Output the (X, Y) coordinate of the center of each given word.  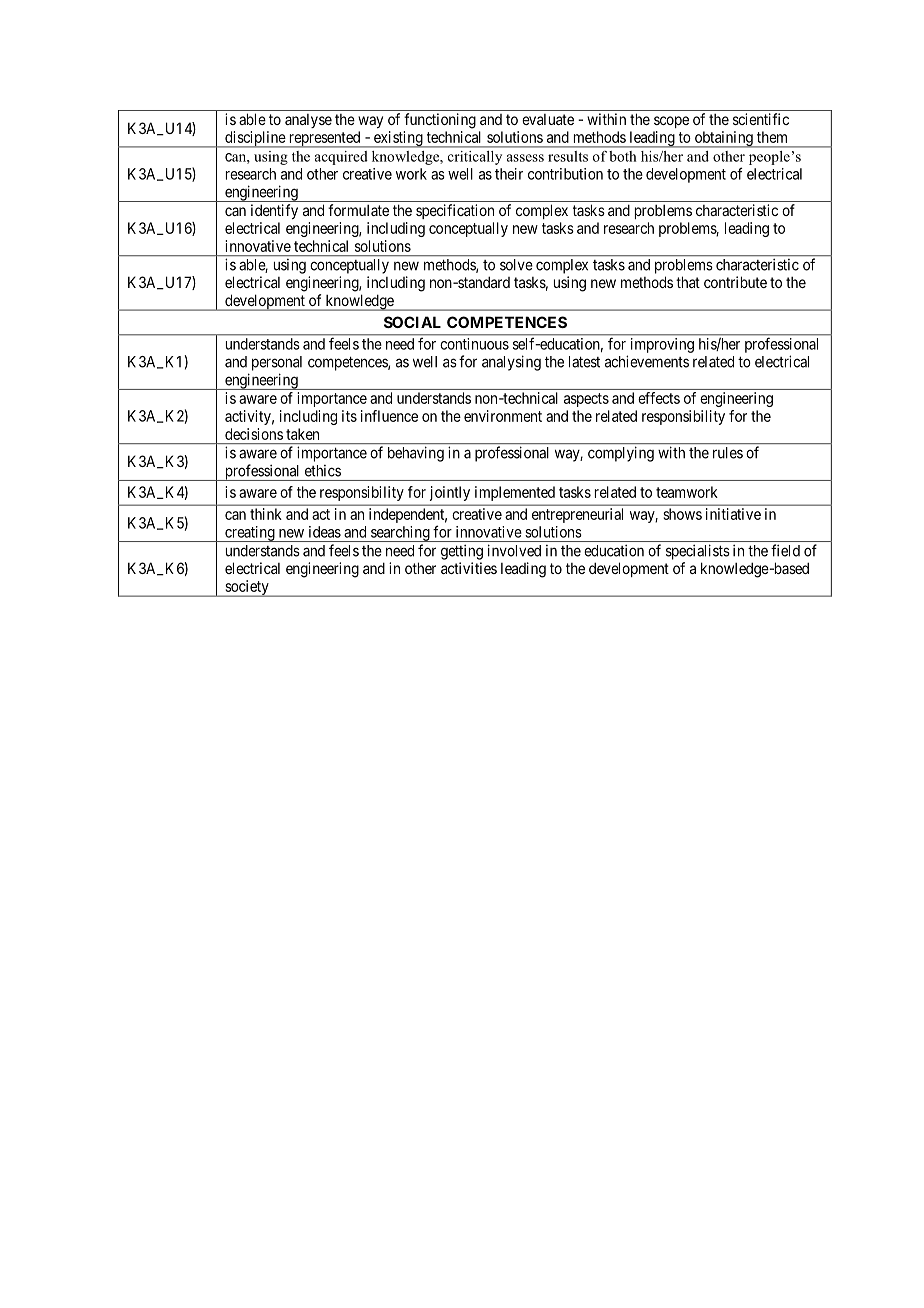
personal (277, 363)
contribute (735, 282)
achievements (647, 361)
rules (728, 453)
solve (516, 265)
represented (324, 139)
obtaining (723, 139)
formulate (358, 210)
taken (302, 434)
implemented (515, 493)
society (247, 588)
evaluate (548, 119)
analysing (511, 363)
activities (469, 568)
